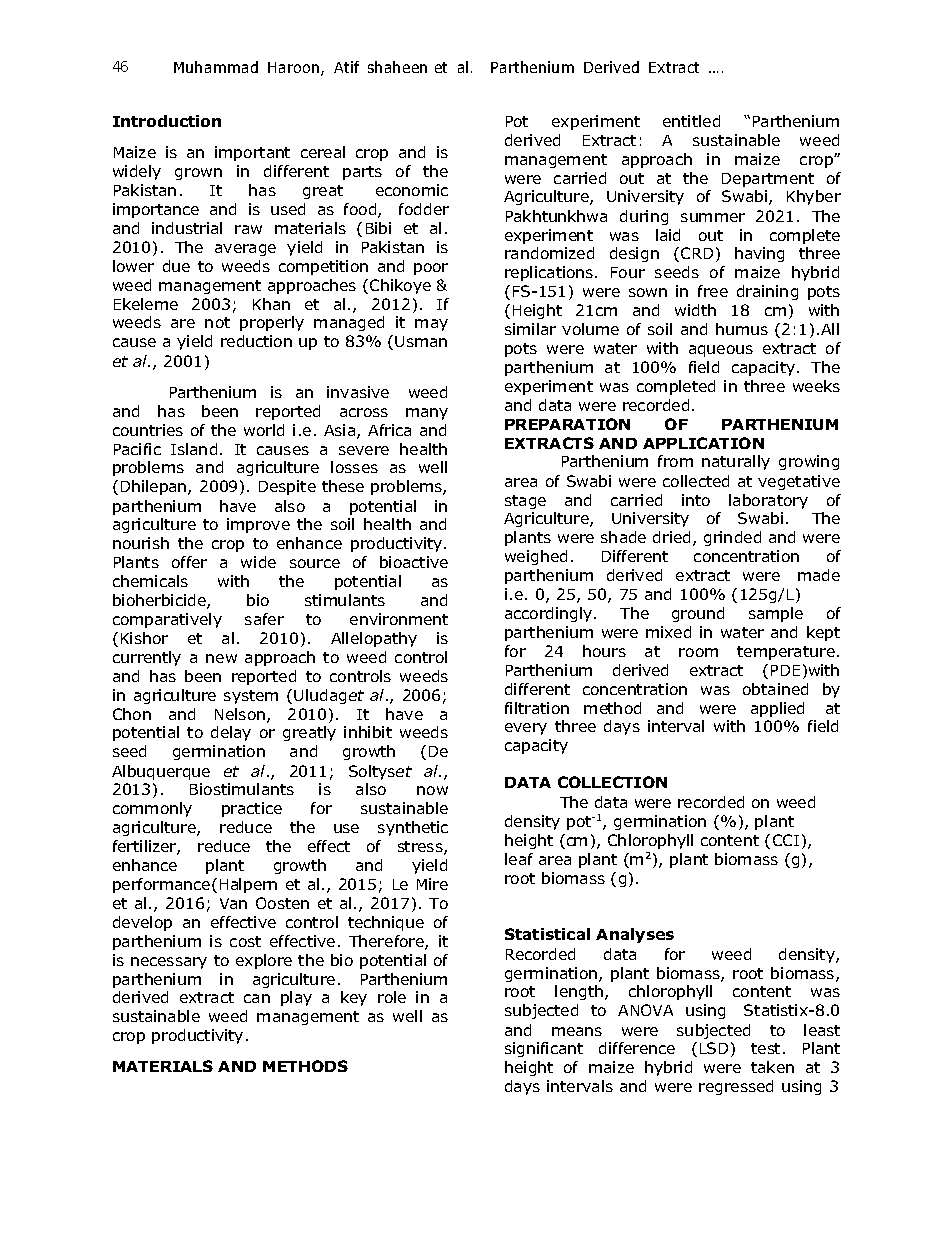 The width and height of the screenshot is (952, 1233). Describe the element at coordinates (765, 1048) in the screenshot. I see `test` at that location.
